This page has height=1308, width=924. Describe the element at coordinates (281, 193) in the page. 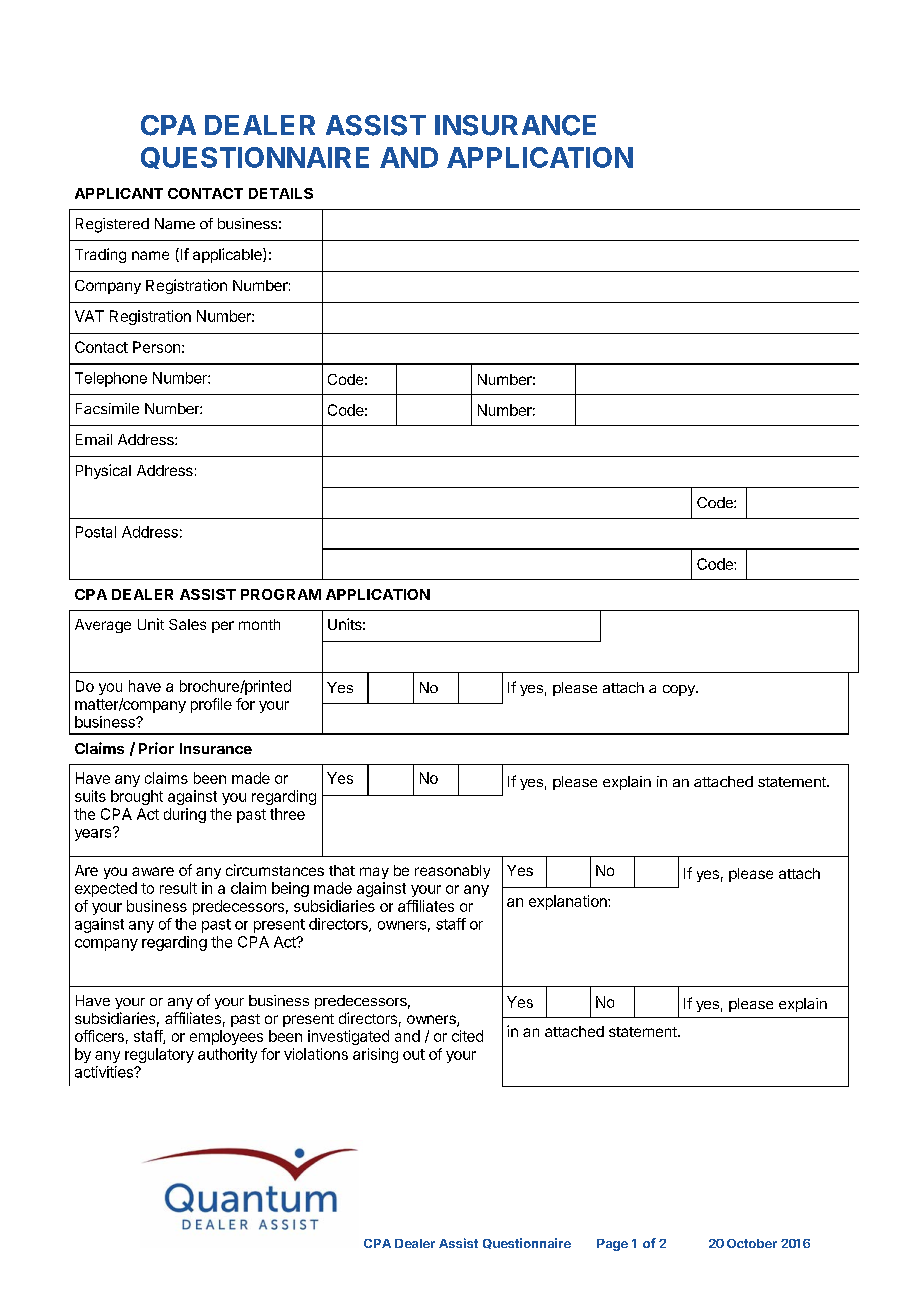

I see `DETAILS` at that location.
